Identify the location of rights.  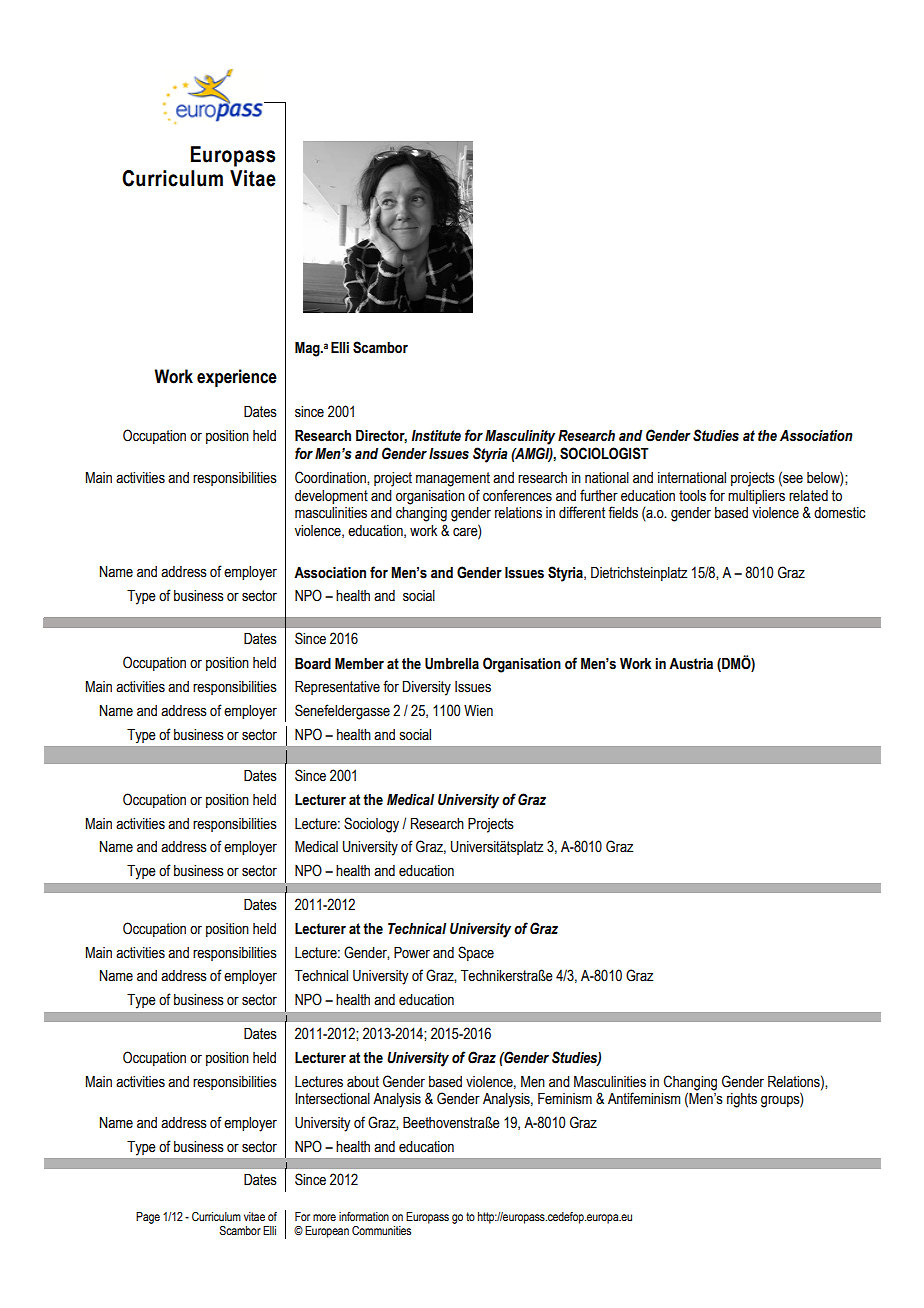
(742, 1100).
